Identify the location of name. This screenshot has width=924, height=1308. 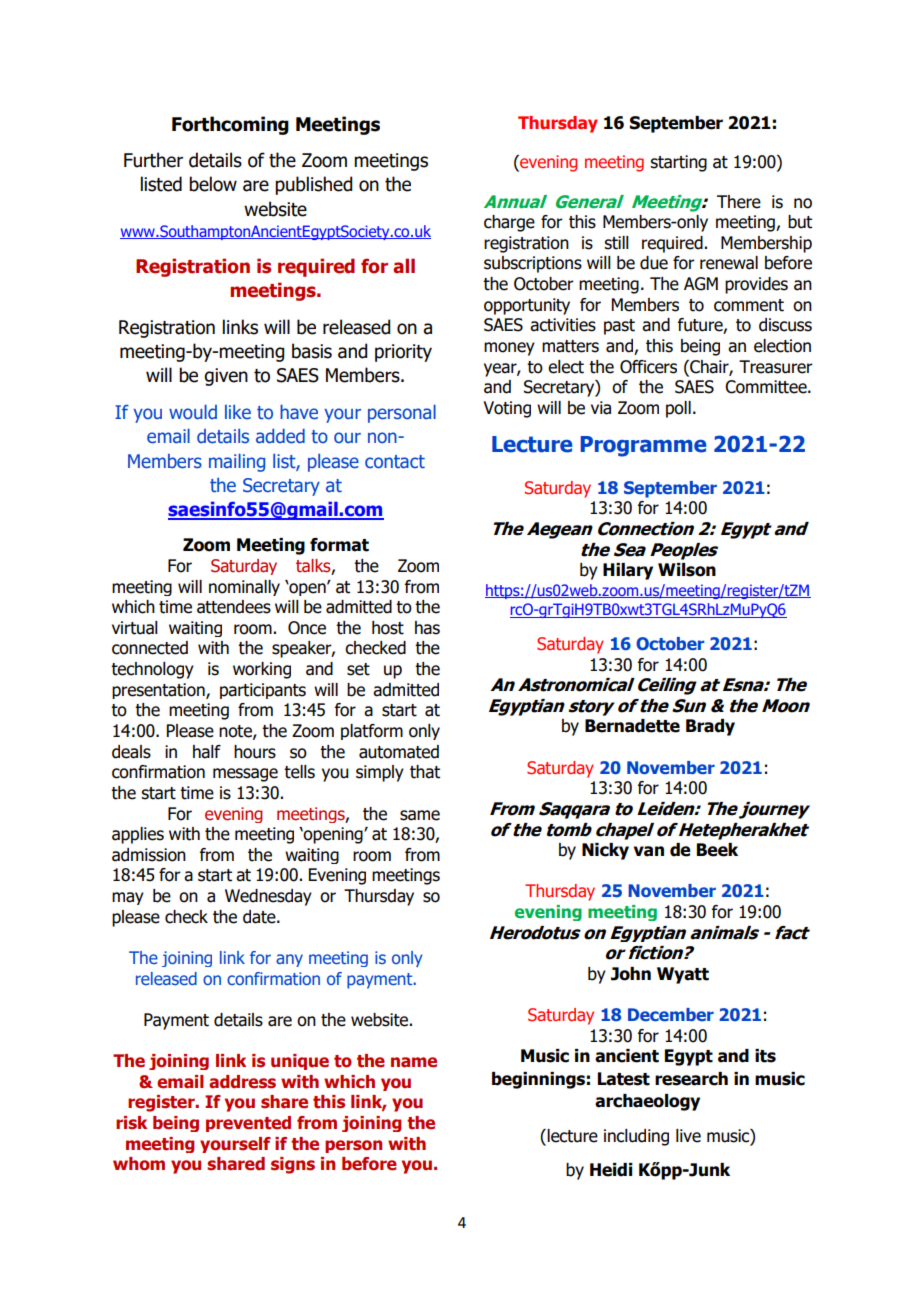
(414, 1062).
